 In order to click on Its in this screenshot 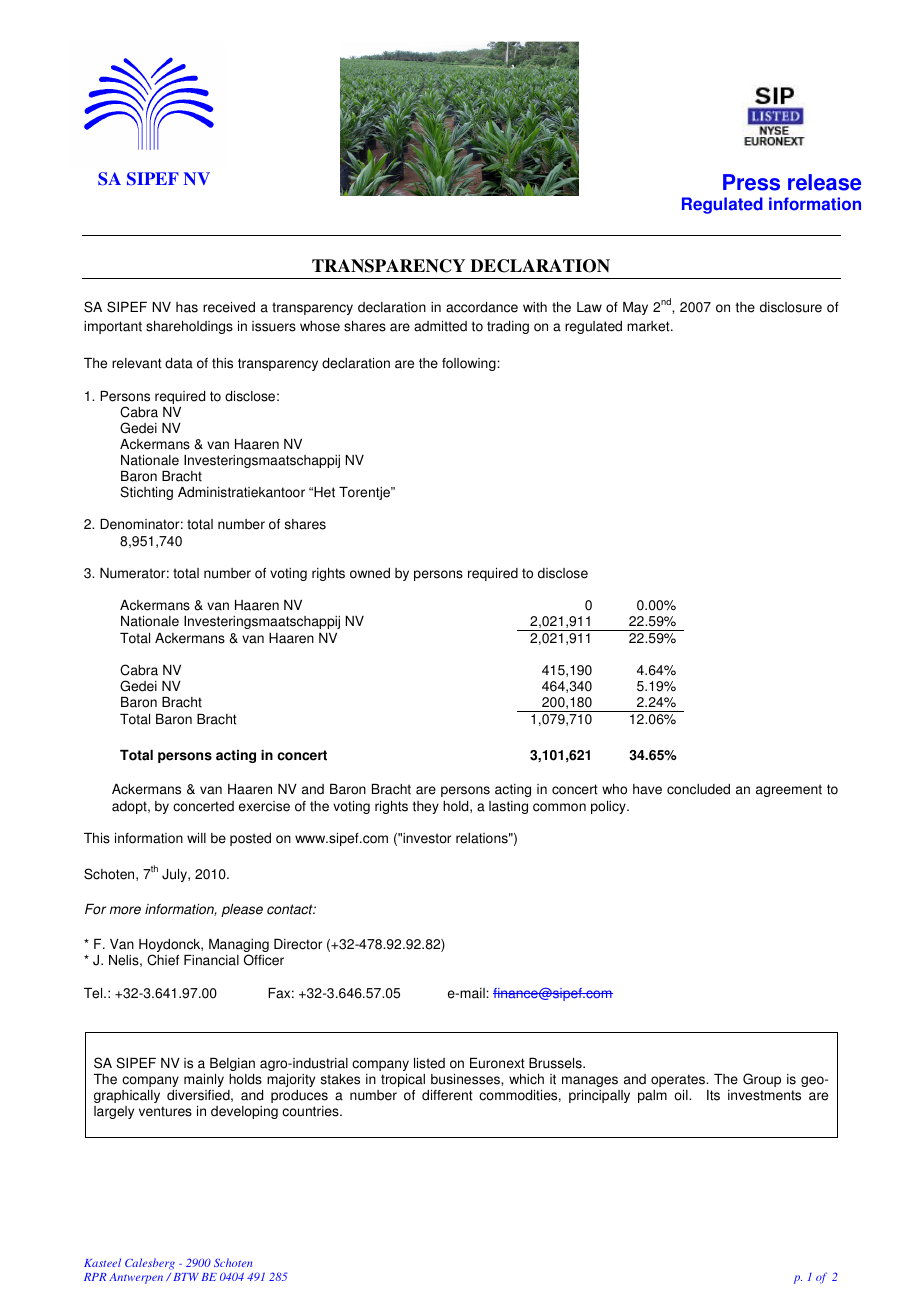, I will do `click(713, 1095)`.
